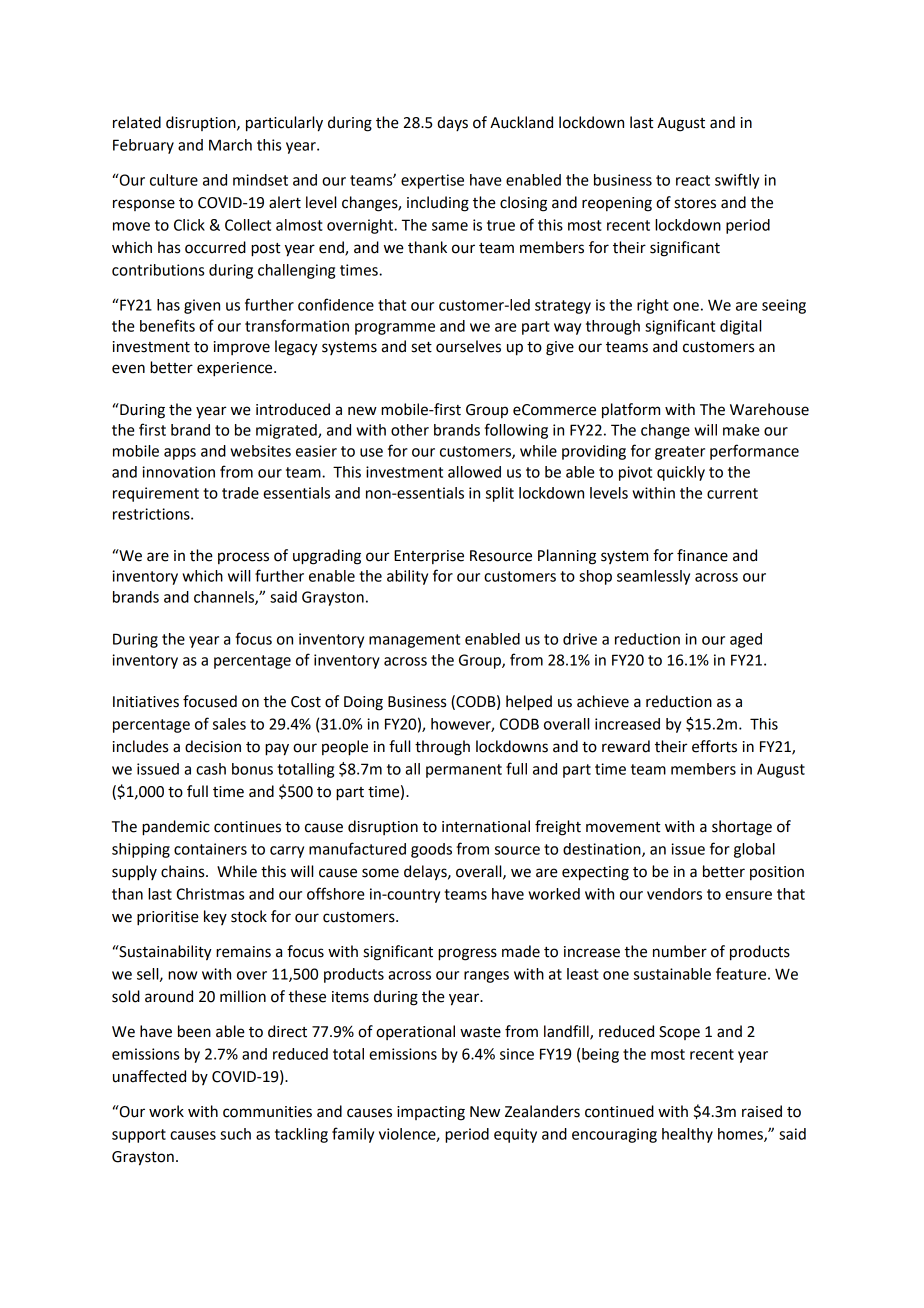 The image size is (924, 1308). What do you see at coordinates (235, 1134) in the screenshot?
I see `such` at bounding box center [235, 1134].
